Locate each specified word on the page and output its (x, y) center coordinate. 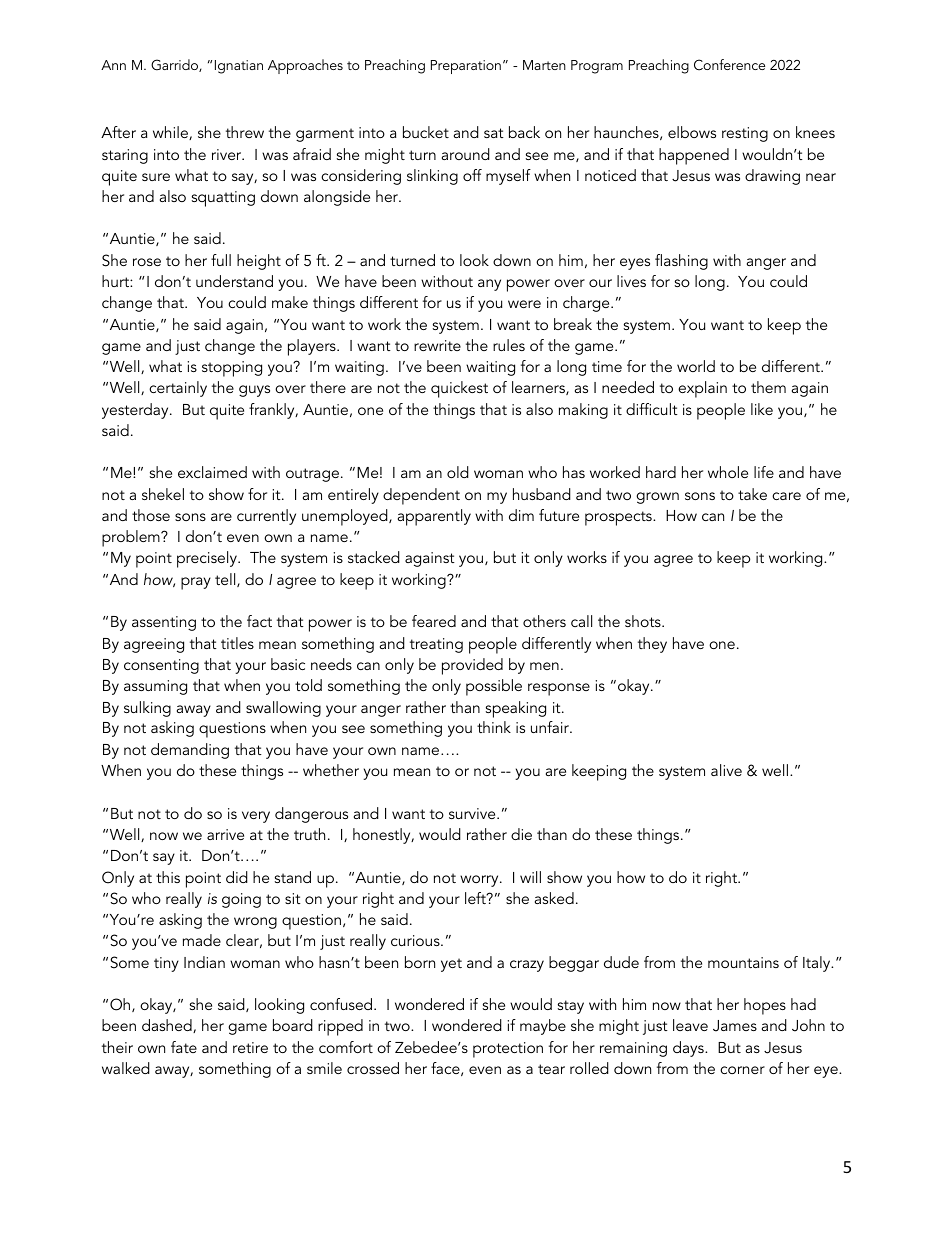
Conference (729, 65)
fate (184, 1047)
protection (508, 1050)
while (171, 133)
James (735, 1026)
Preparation (466, 67)
